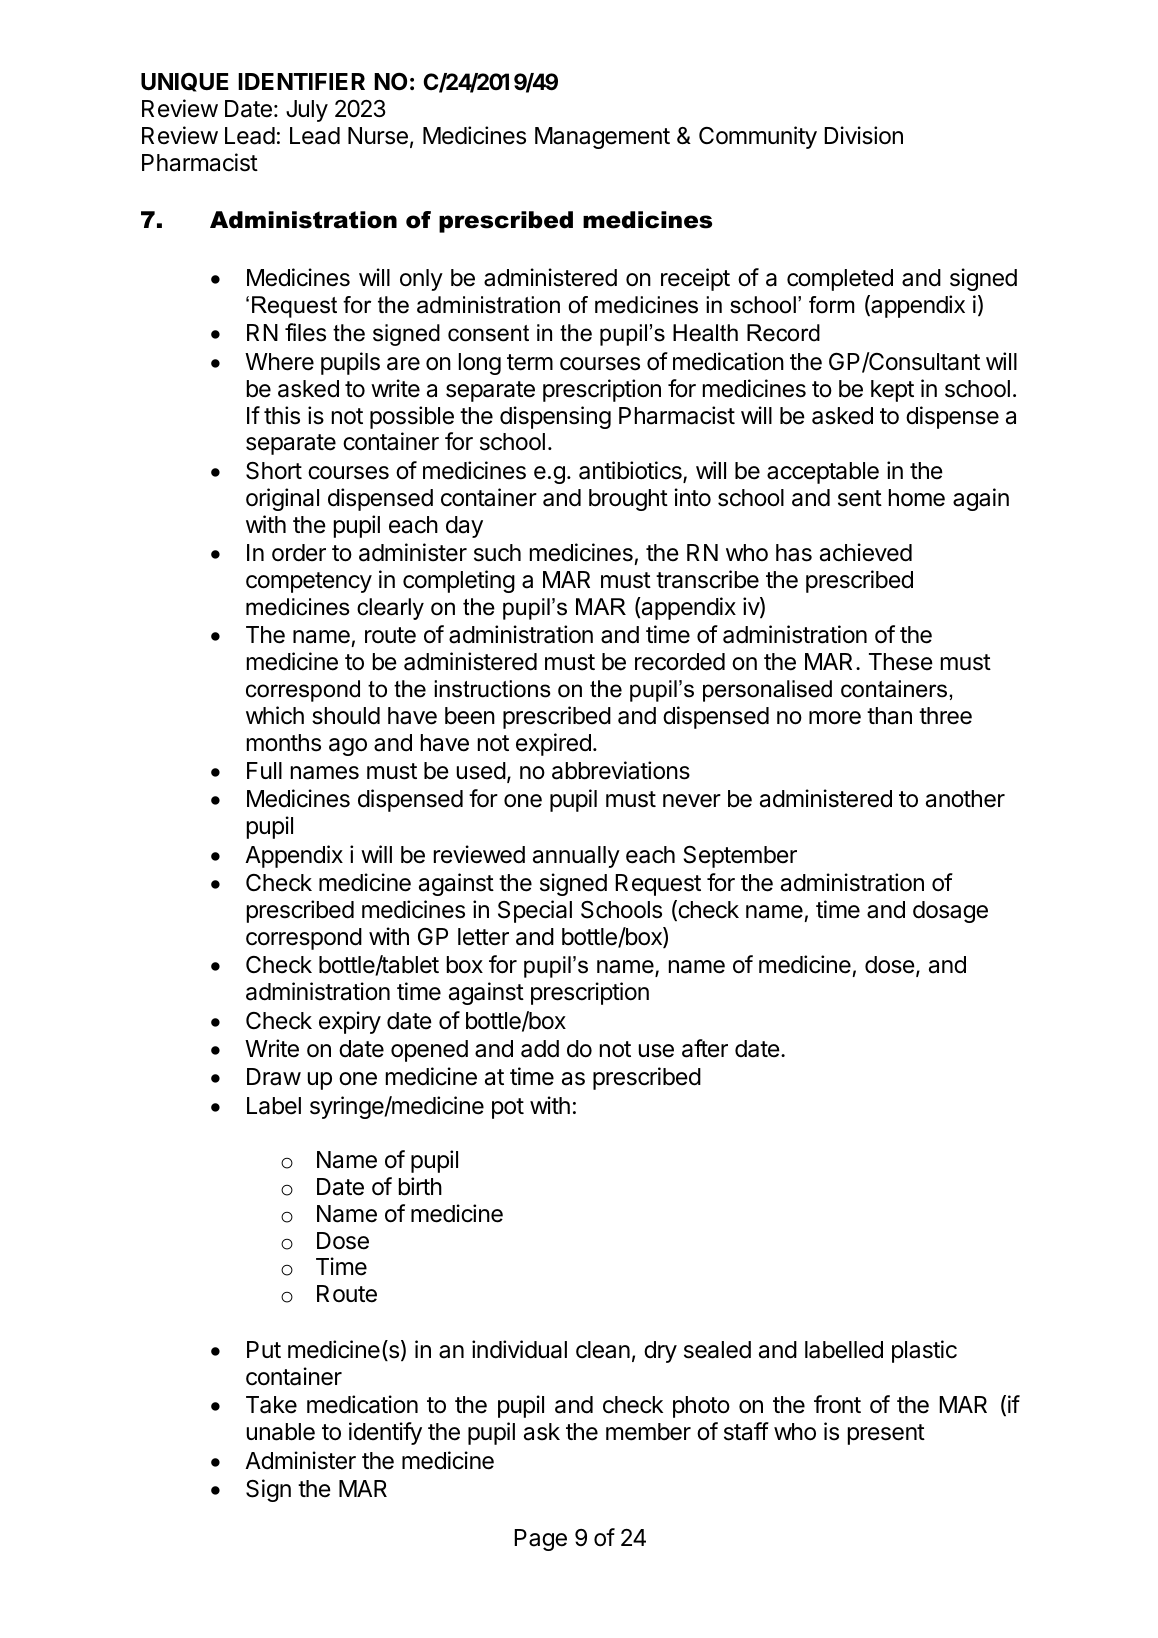  Describe the element at coordinates (274, 1077) in the page. I see `Draw` at that location.
